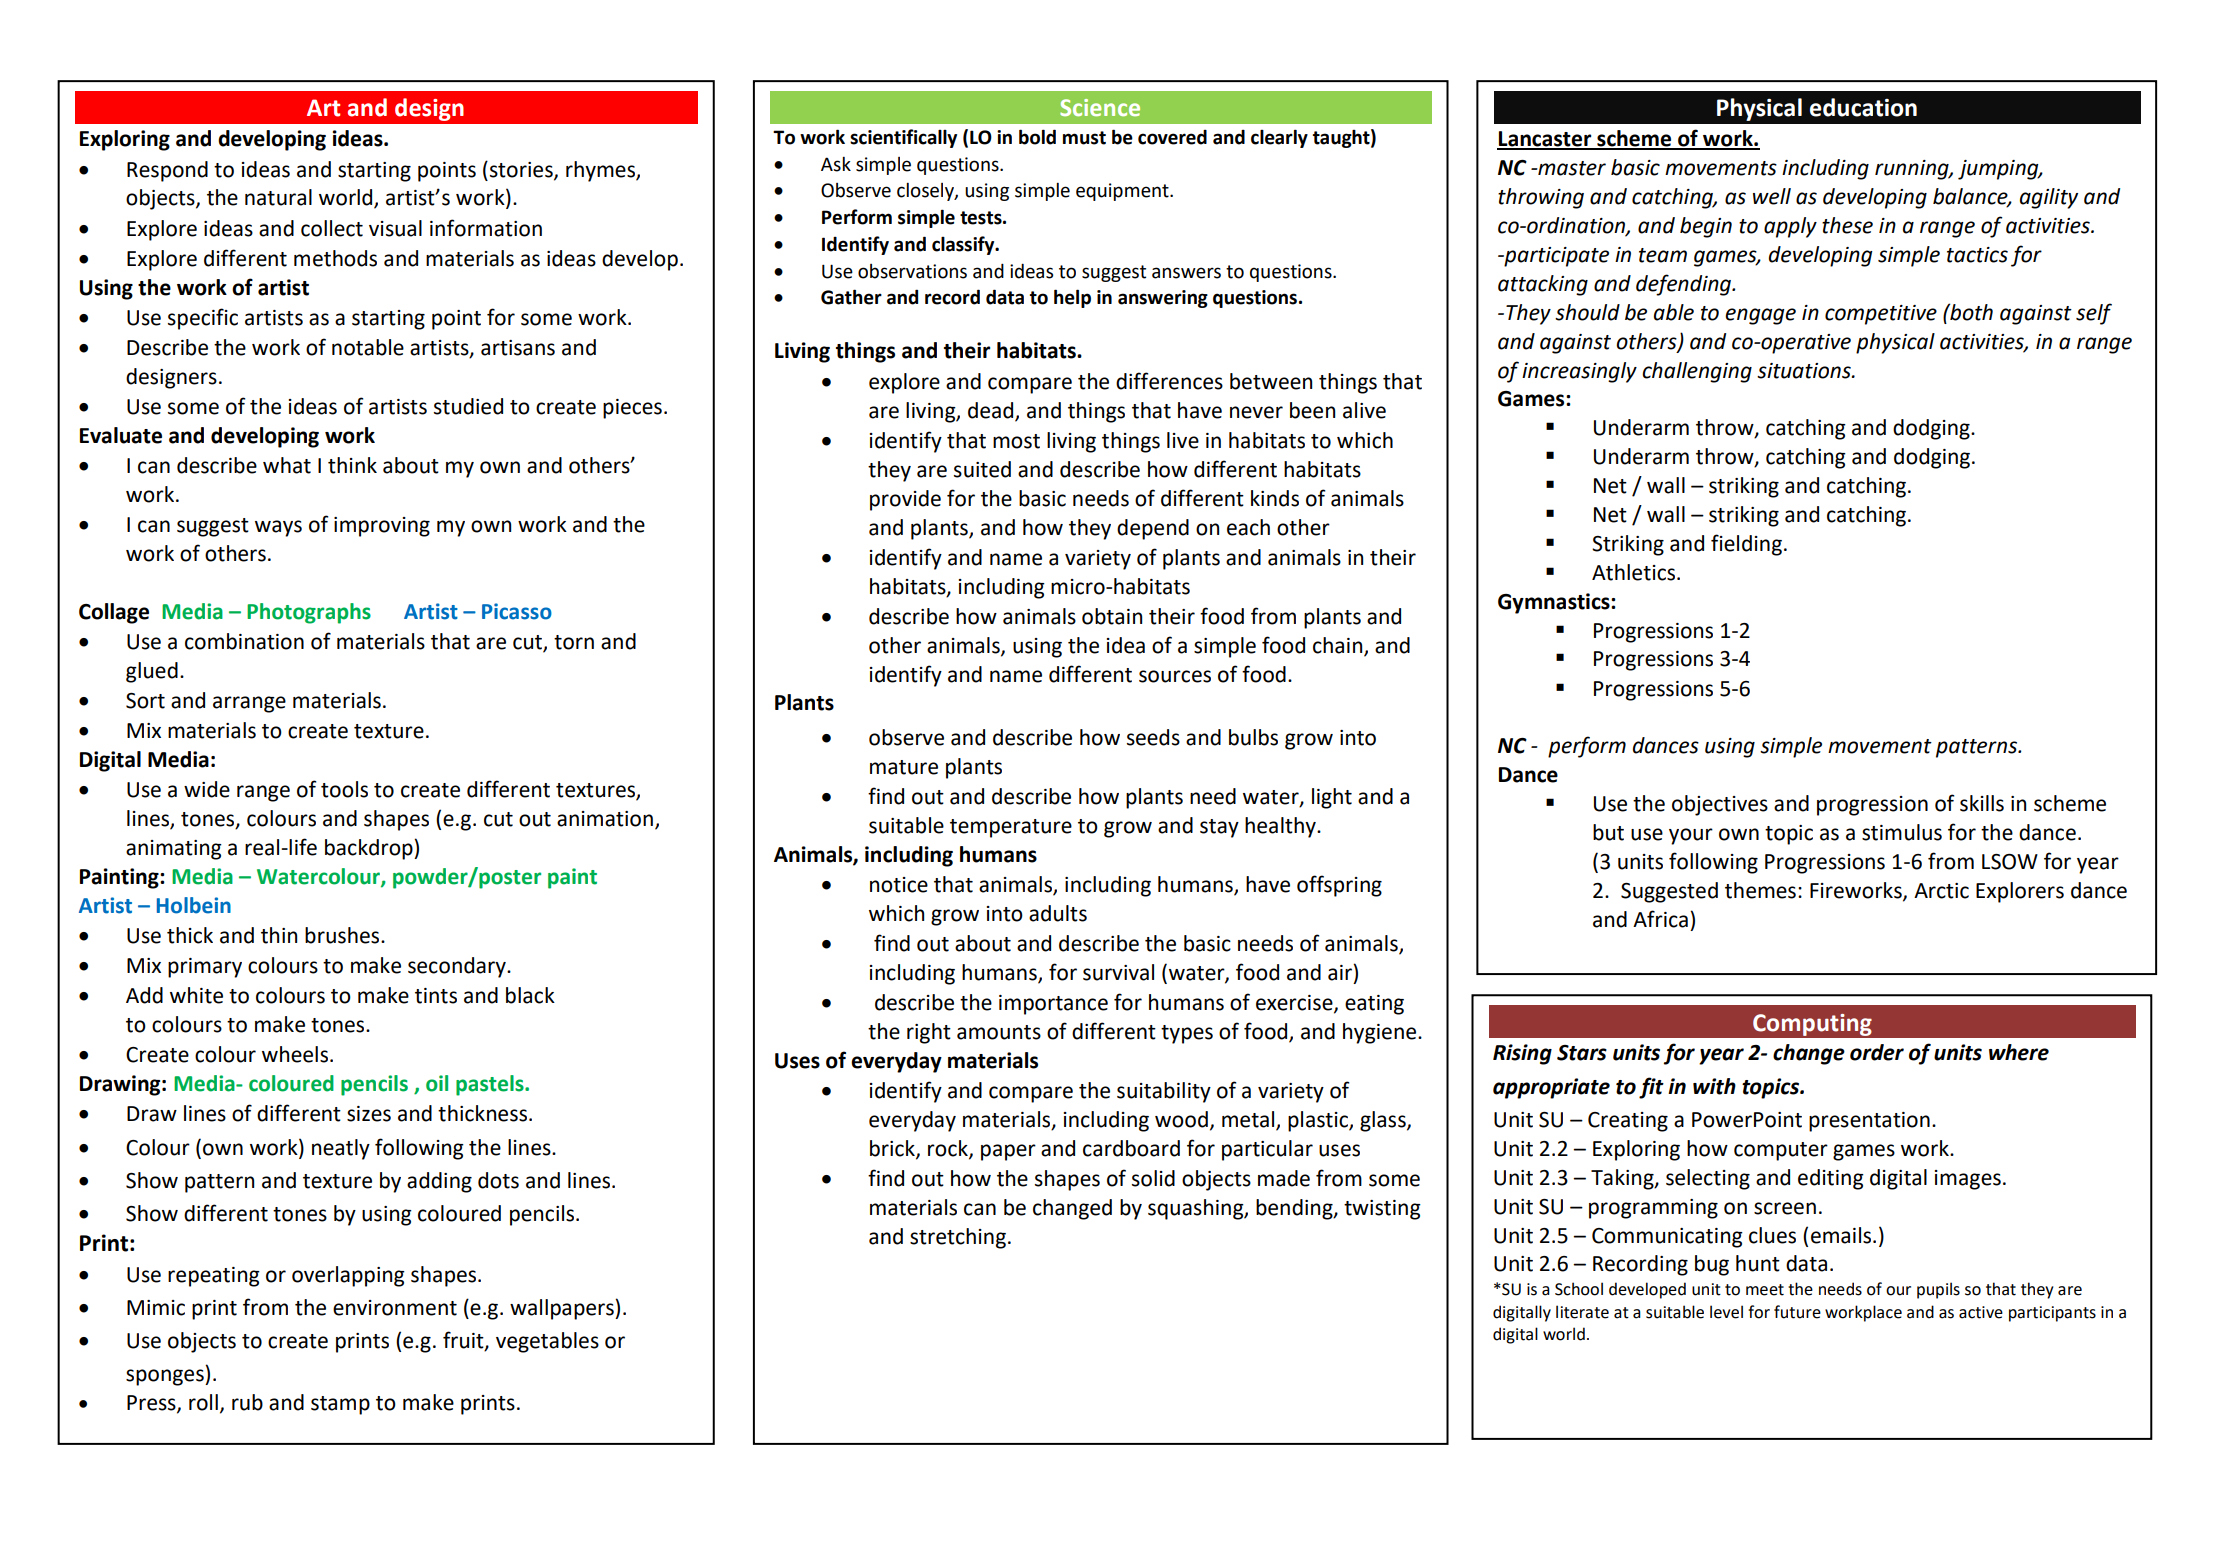  I want to click on situations, so click(1805, 371).
